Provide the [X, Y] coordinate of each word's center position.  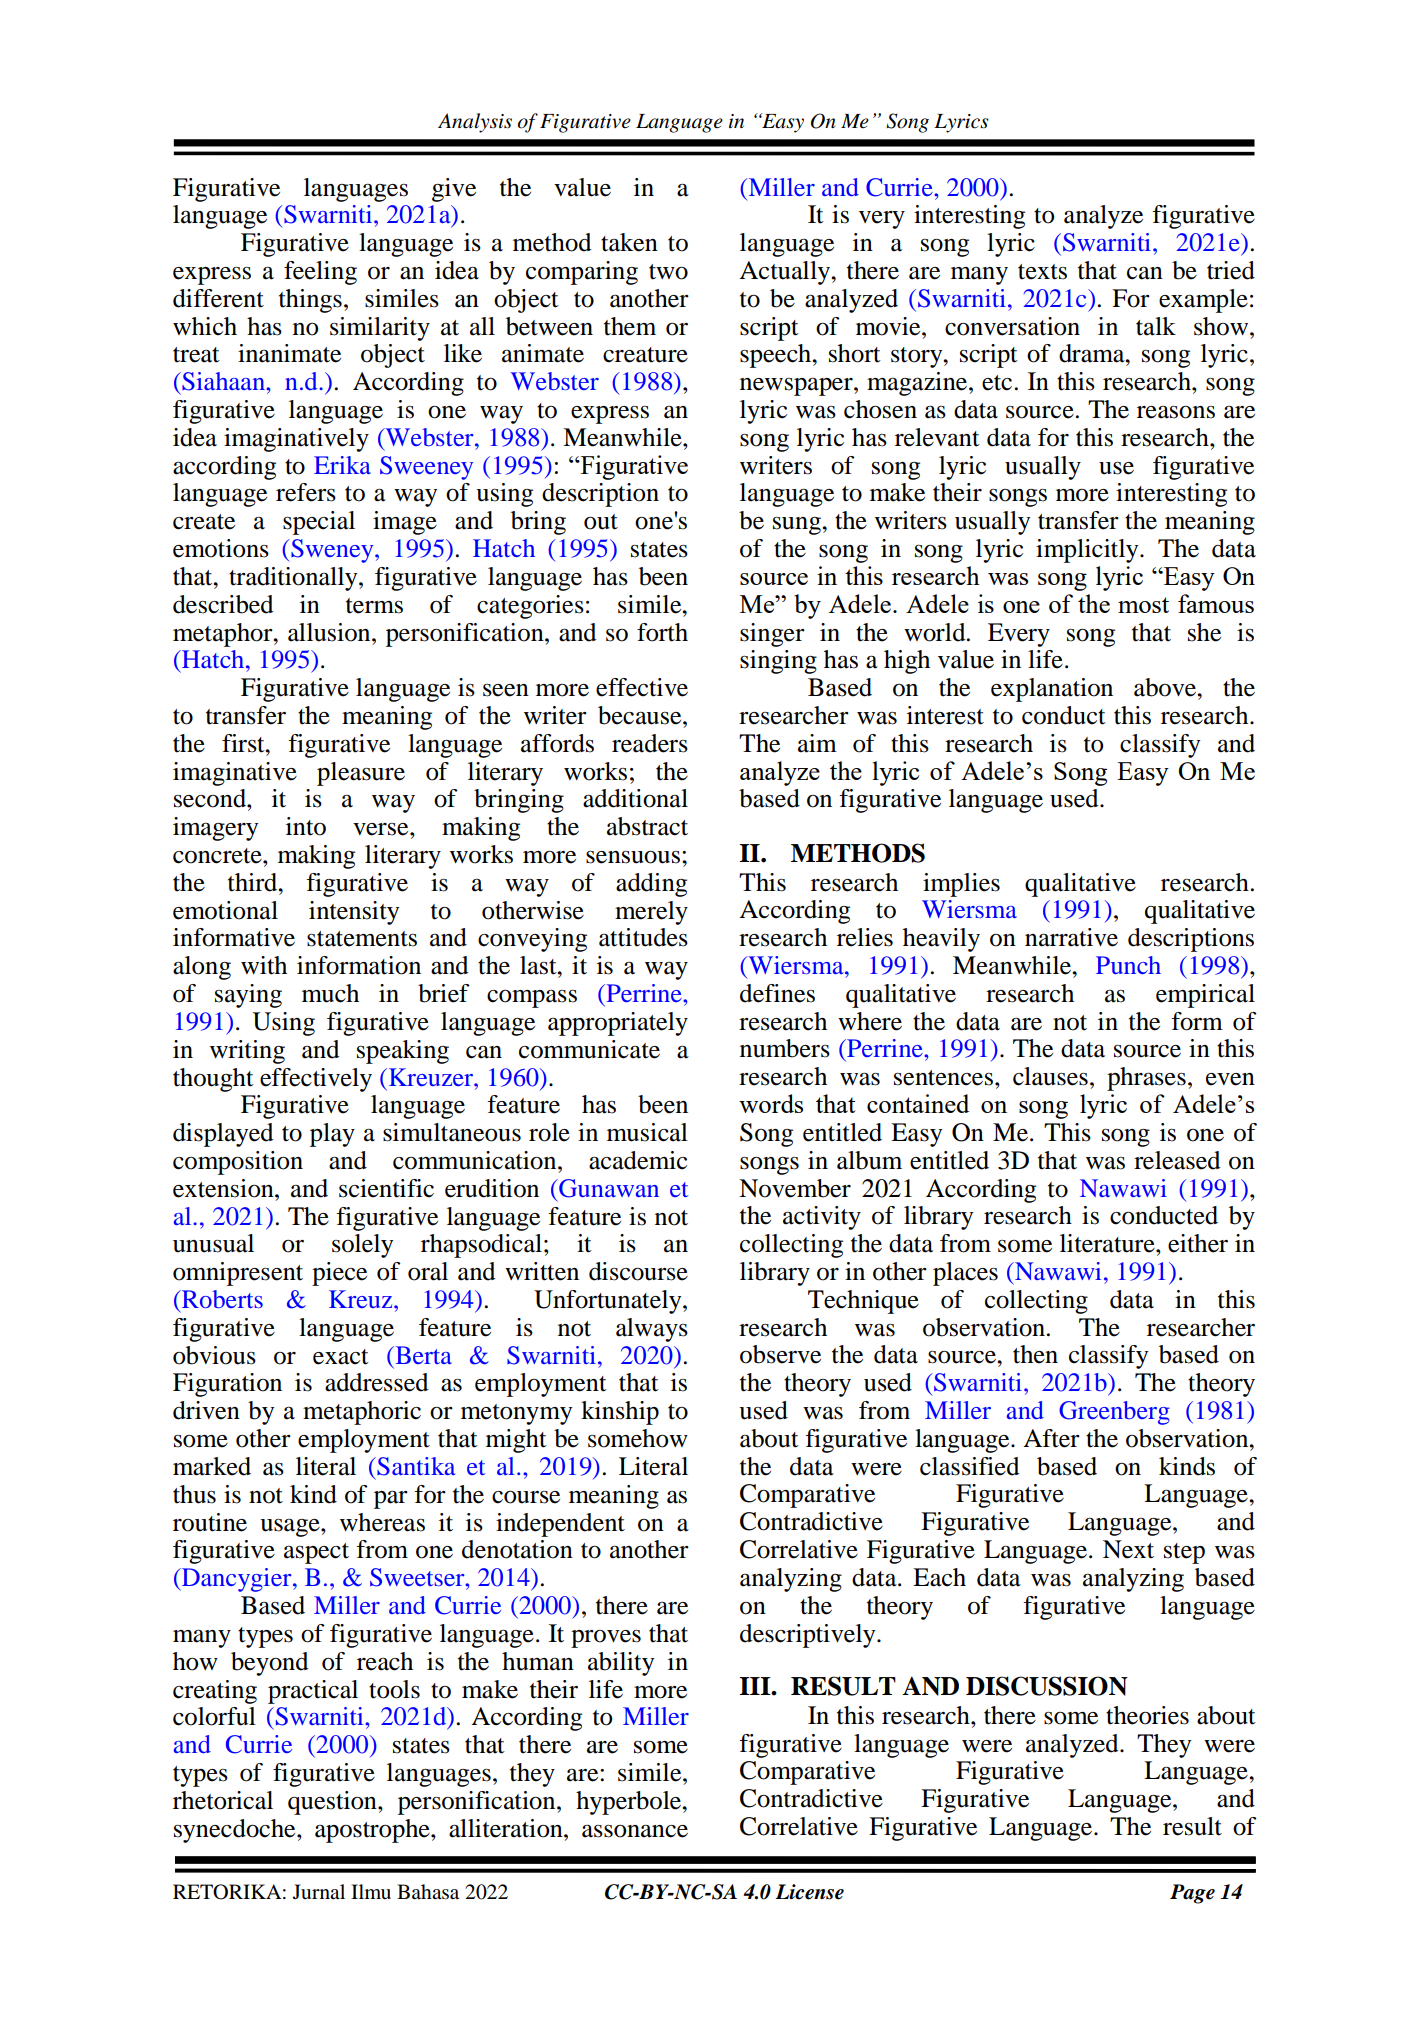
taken [629, 242]
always [652, 1330]
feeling [320, 273]
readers [650, 743]
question [333, 1803]
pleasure [361, 774]
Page [1192, 1894]
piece [339, 1274]
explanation [1052, 690]
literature [1108, 1243]
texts [1042, 272]
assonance [635, 1831]
